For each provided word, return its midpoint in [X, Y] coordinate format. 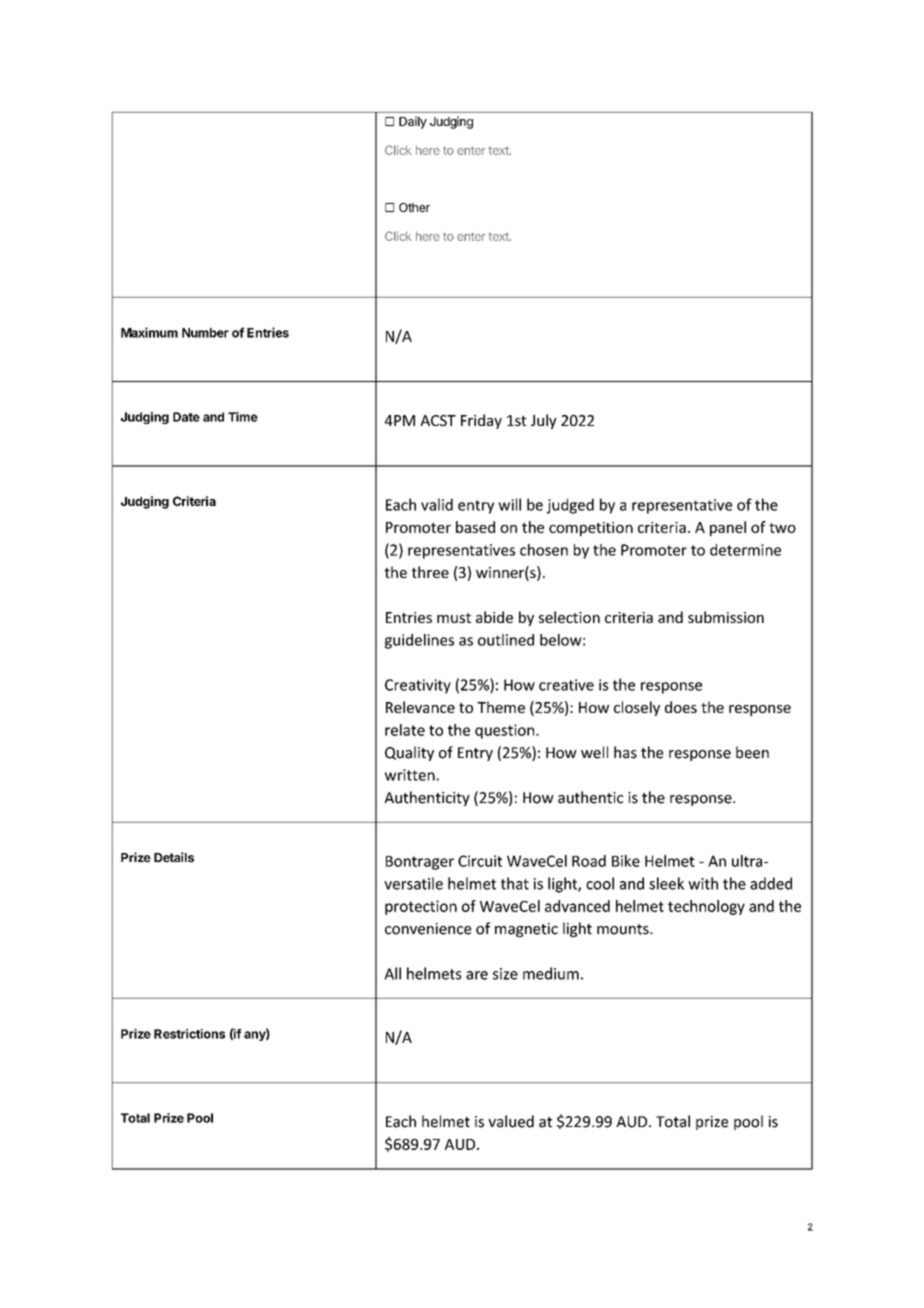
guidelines [419, 641]
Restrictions [189, 1034]
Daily [413, 122]
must [454, 618]
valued [511, 1121]
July [544, 421]
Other [414, 207]
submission [726, 617]
